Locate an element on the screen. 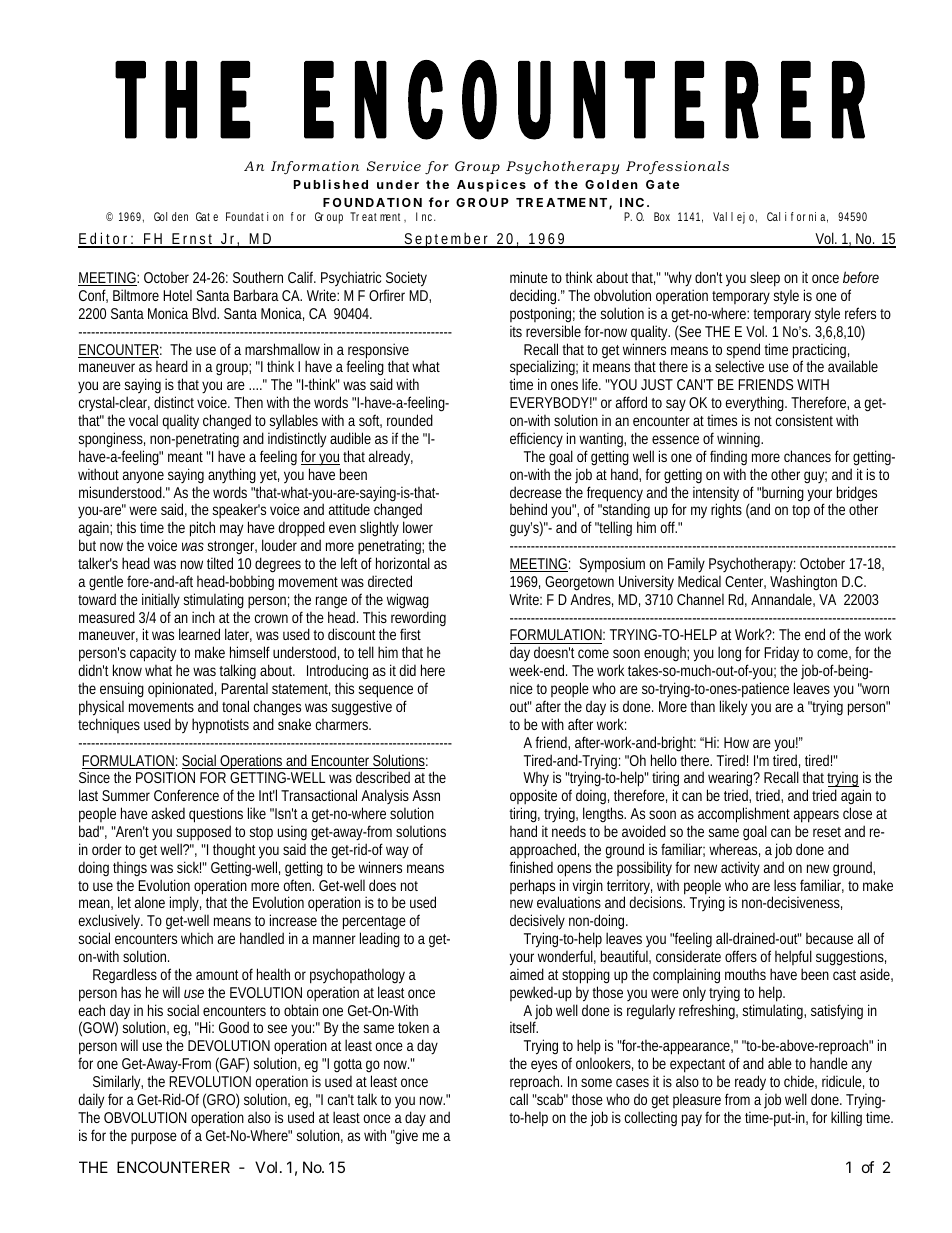  Box is located at coordinates (662, 216).
